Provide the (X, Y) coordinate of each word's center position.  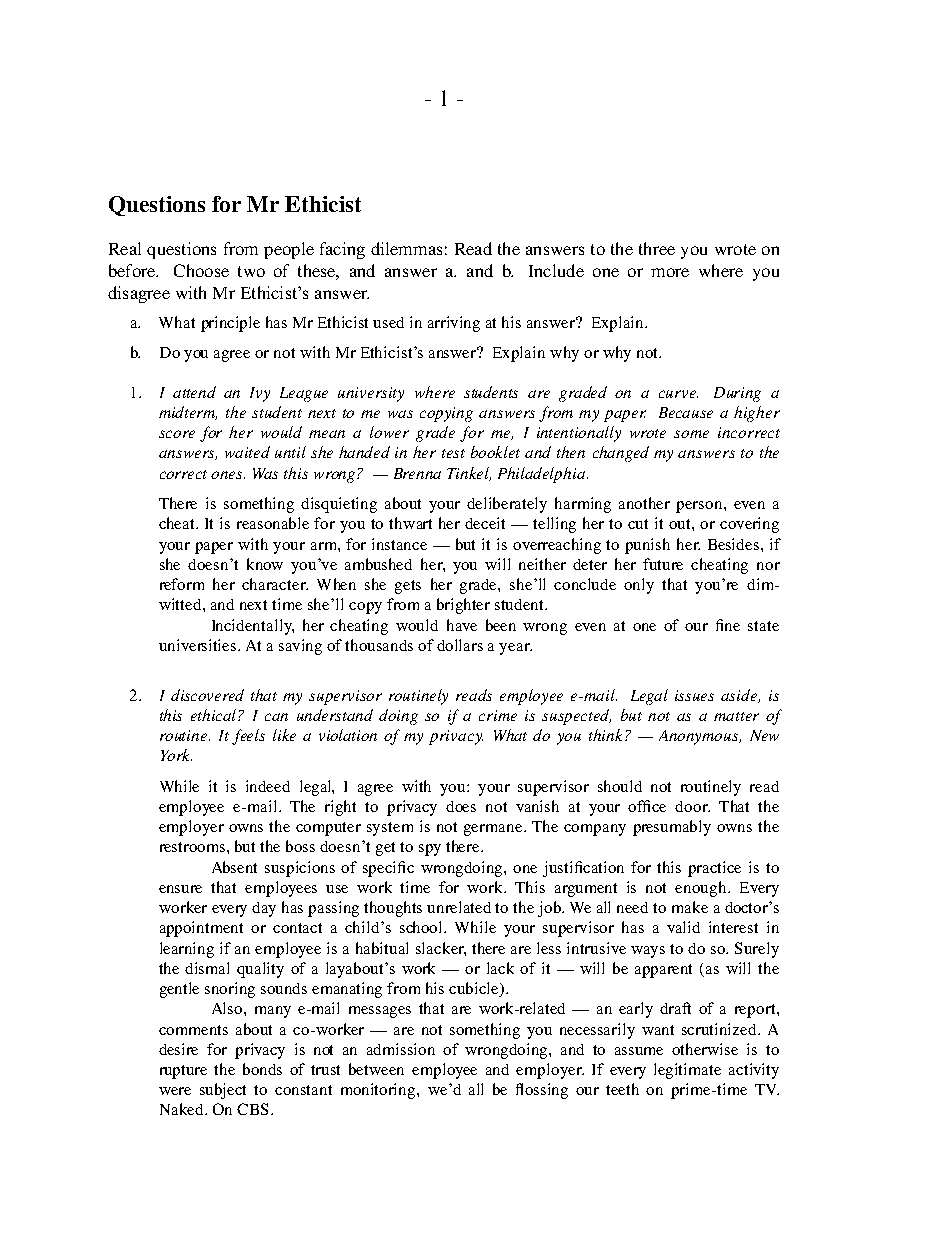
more (670, 272)
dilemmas (406, 248)
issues (694, 695)
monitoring (379, 1091)
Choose (201, 270)
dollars (460, 645)
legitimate (687, 1071)
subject (223, 1091)
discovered (207, 695)
